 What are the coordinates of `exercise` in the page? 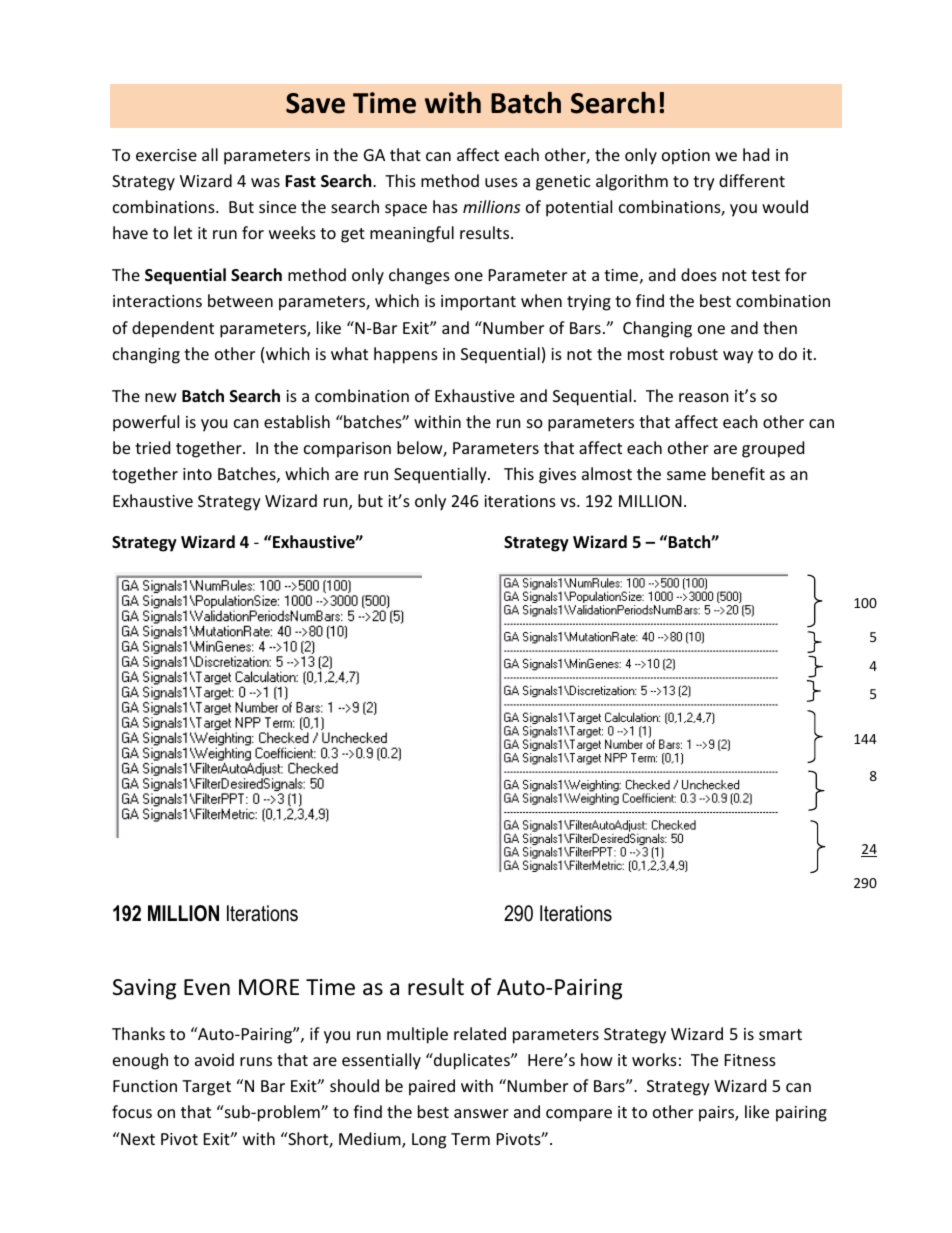 It's located at (166, 155).
